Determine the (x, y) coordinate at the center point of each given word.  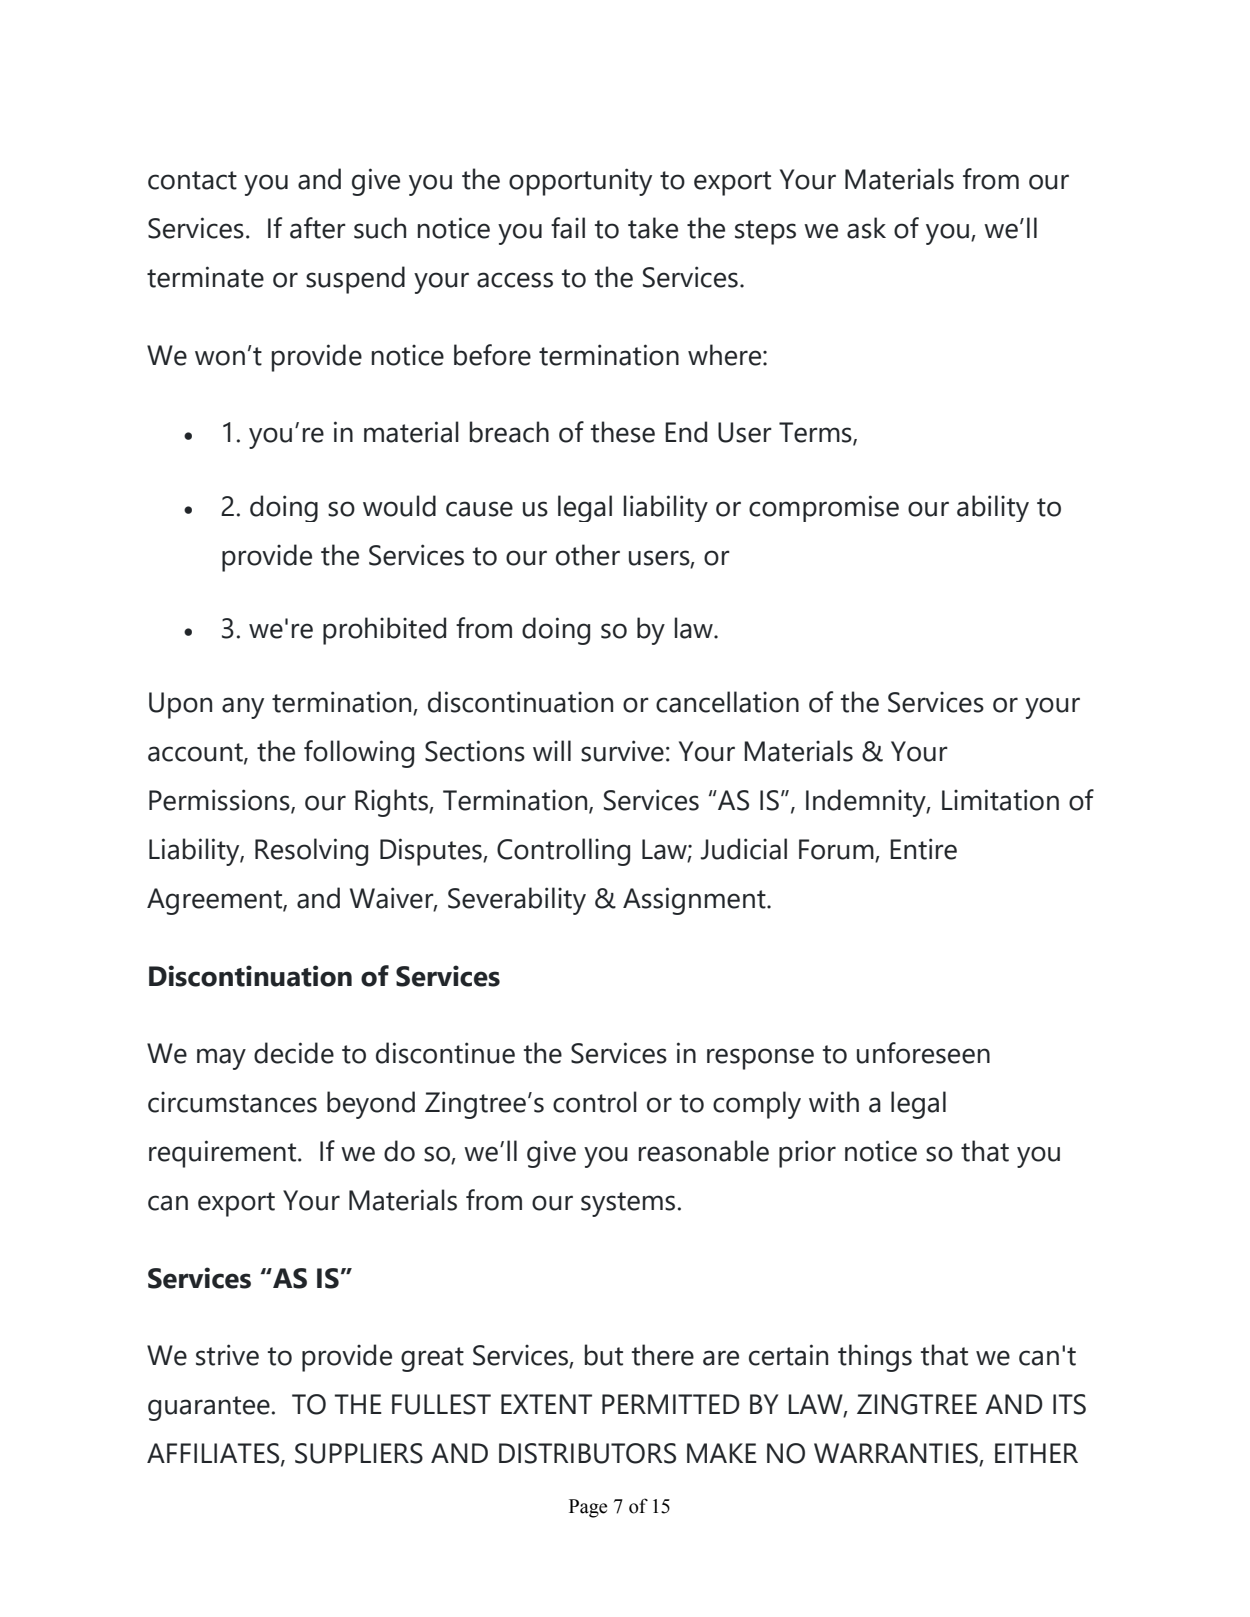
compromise (824, 508)
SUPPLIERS (359, 1453)
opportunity (580, 182)
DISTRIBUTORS (587, 1453)
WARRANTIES (897, 1454)
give (376, 182)
